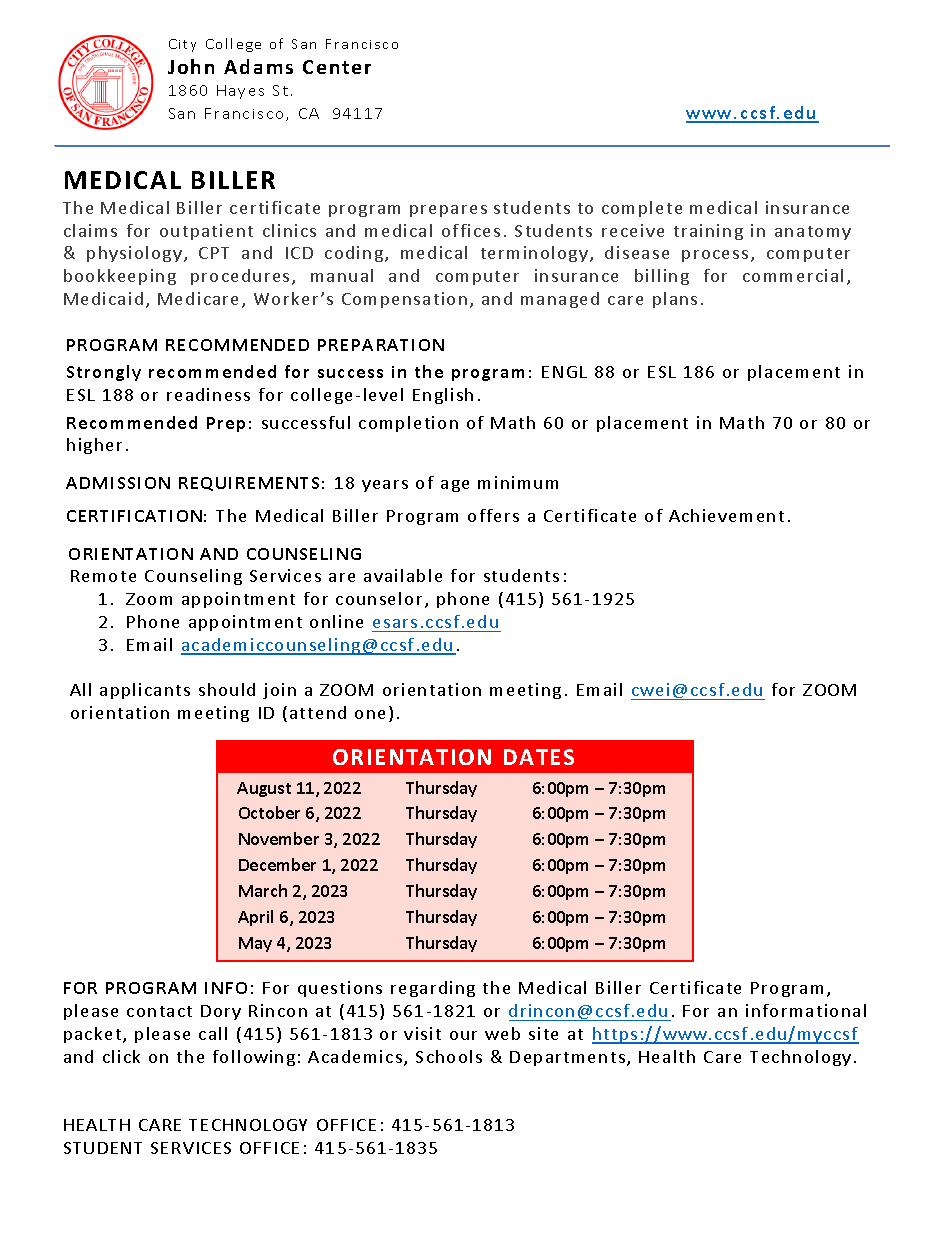 The height and width of the screenshot is (1233, 952). What do you see at coordinates (159, 1011) in the screenshot?
I see `contact` at bounding box center [159, 1011].
